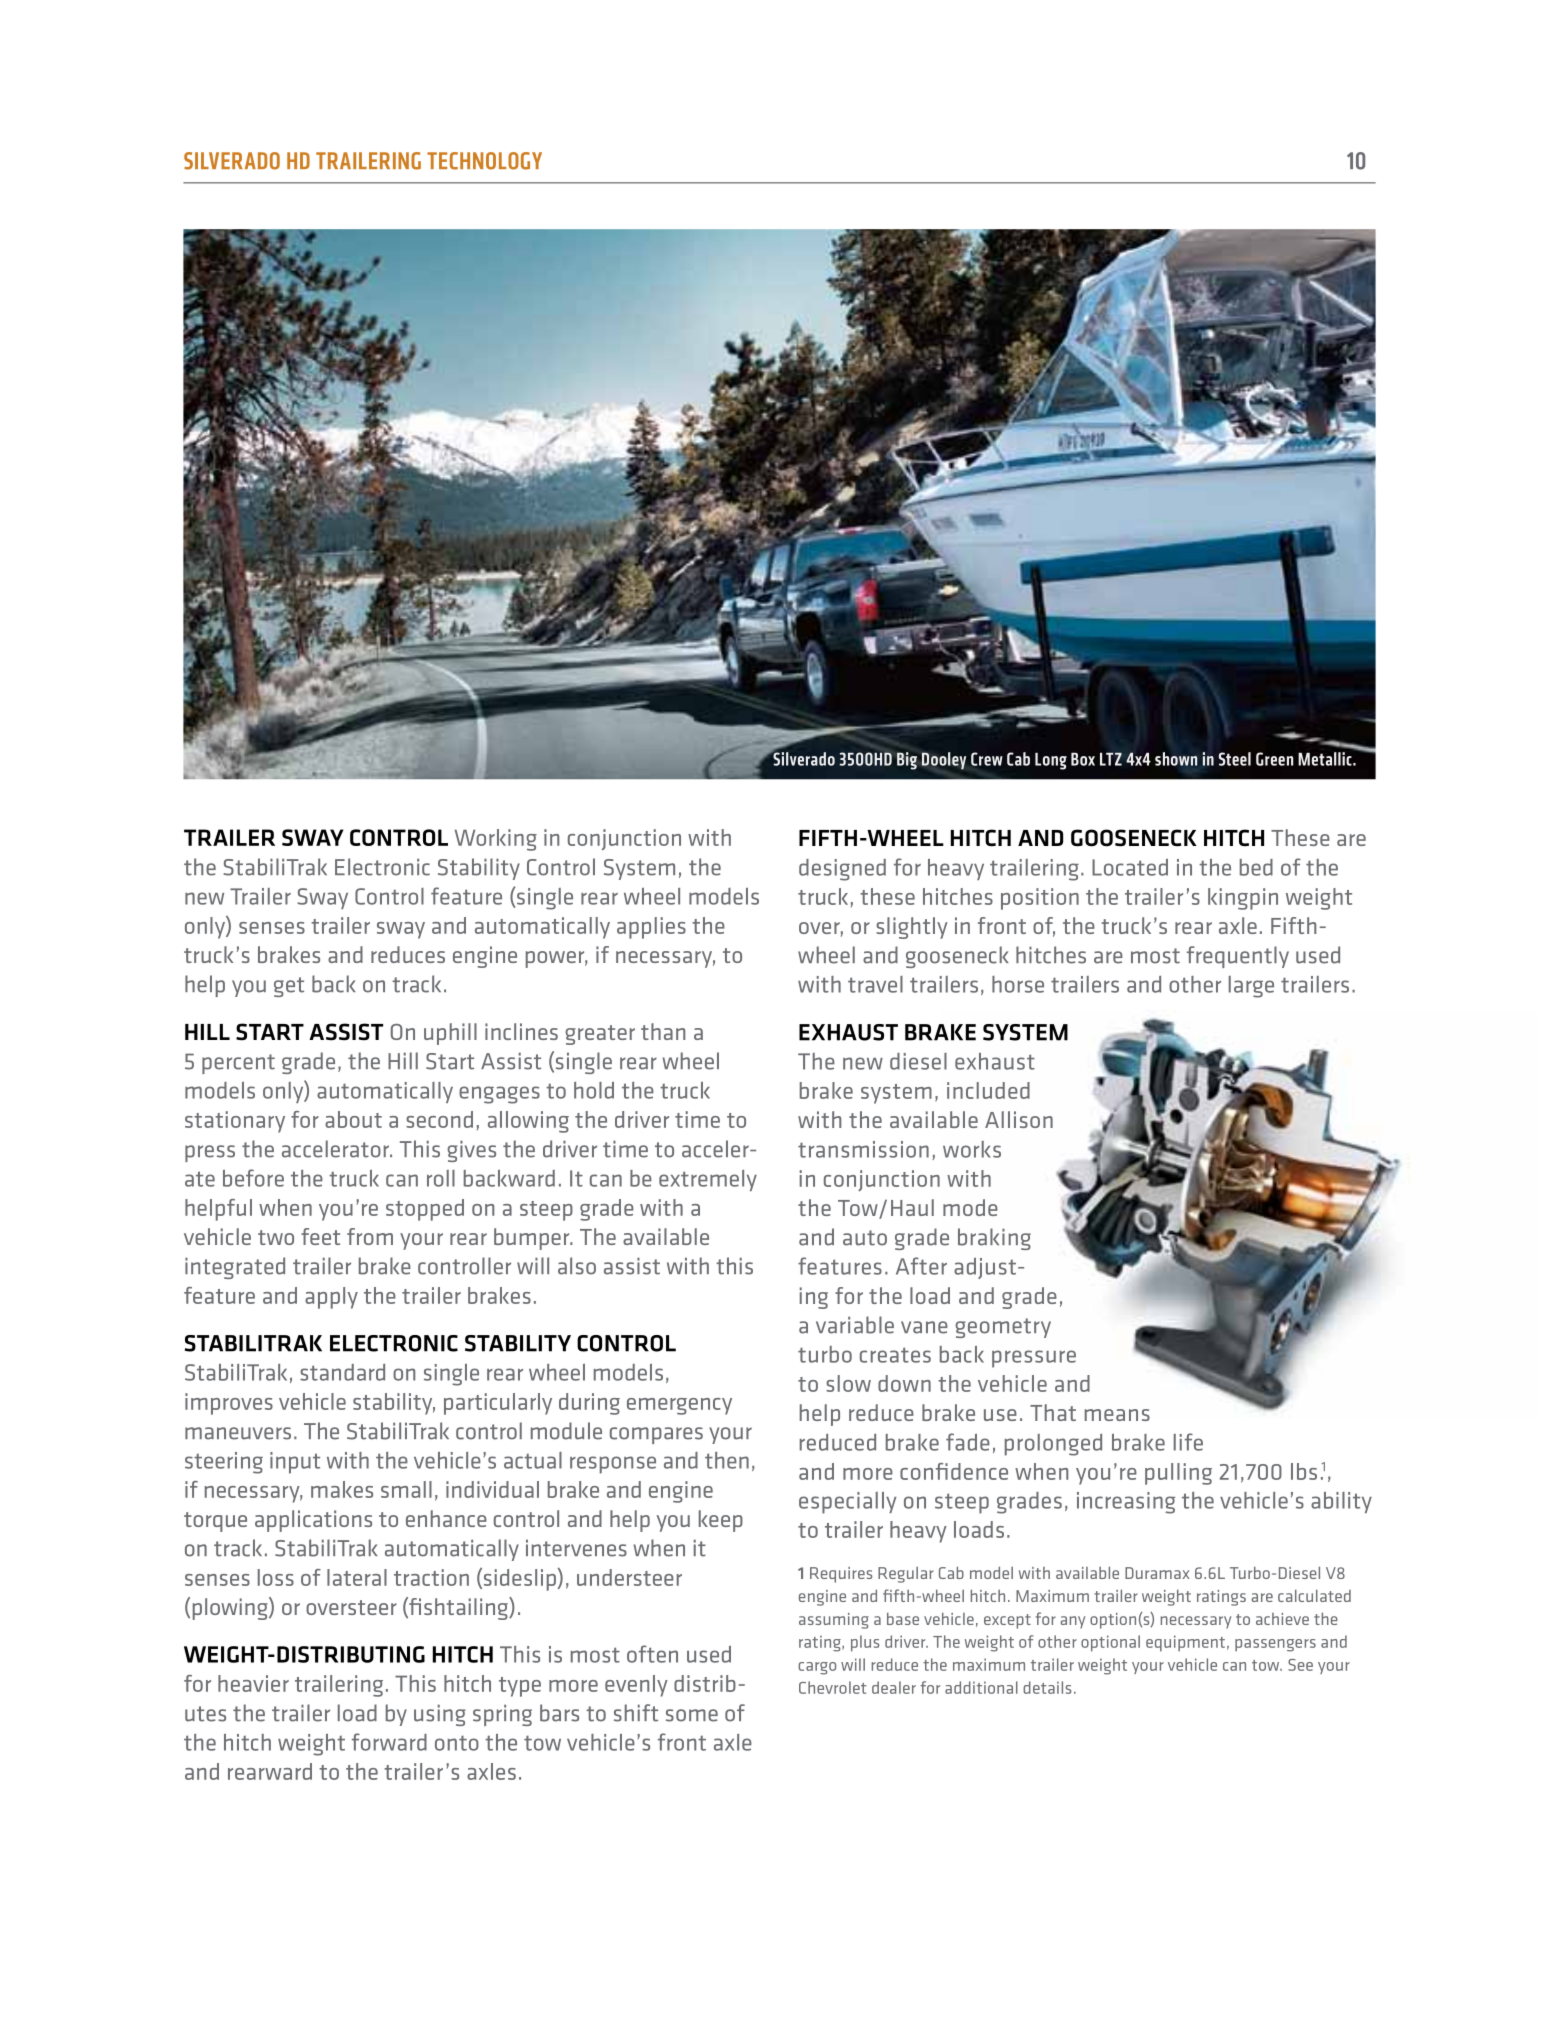  I want to click on shown, so click(1176, 759).
